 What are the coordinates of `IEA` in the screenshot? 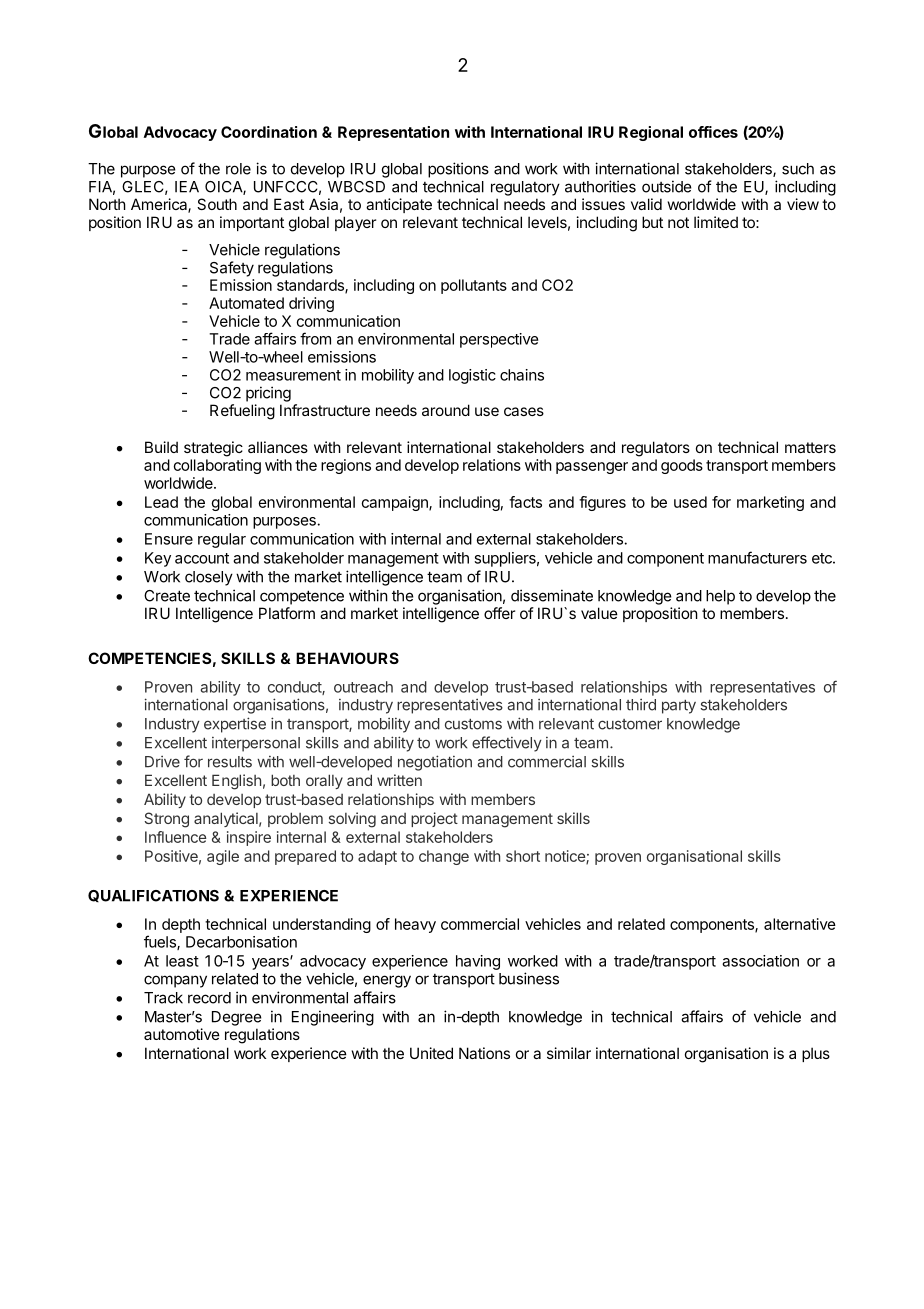 It's located at (187, 187).
